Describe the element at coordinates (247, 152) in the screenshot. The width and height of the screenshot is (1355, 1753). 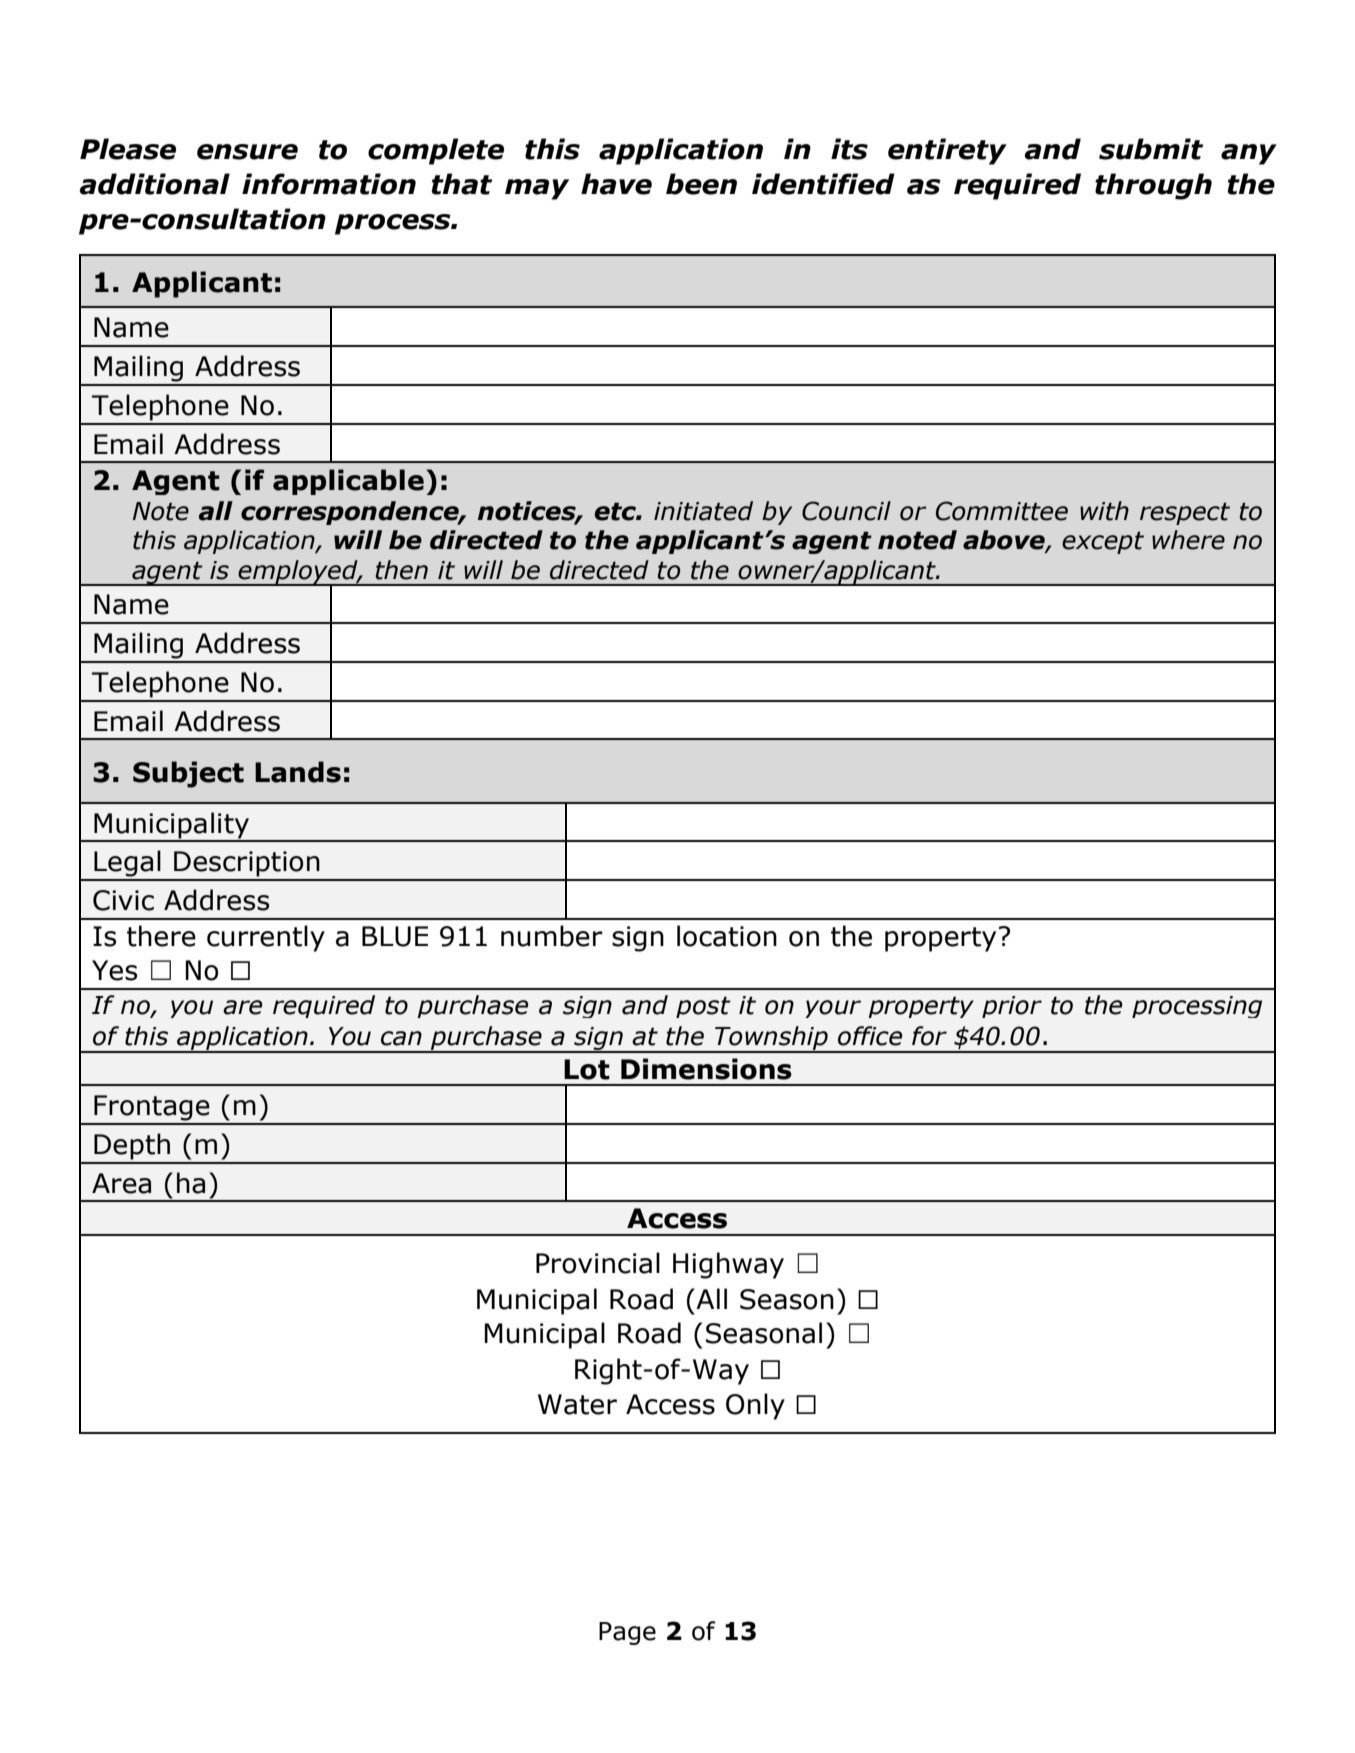
I see `ensure` at that location.
